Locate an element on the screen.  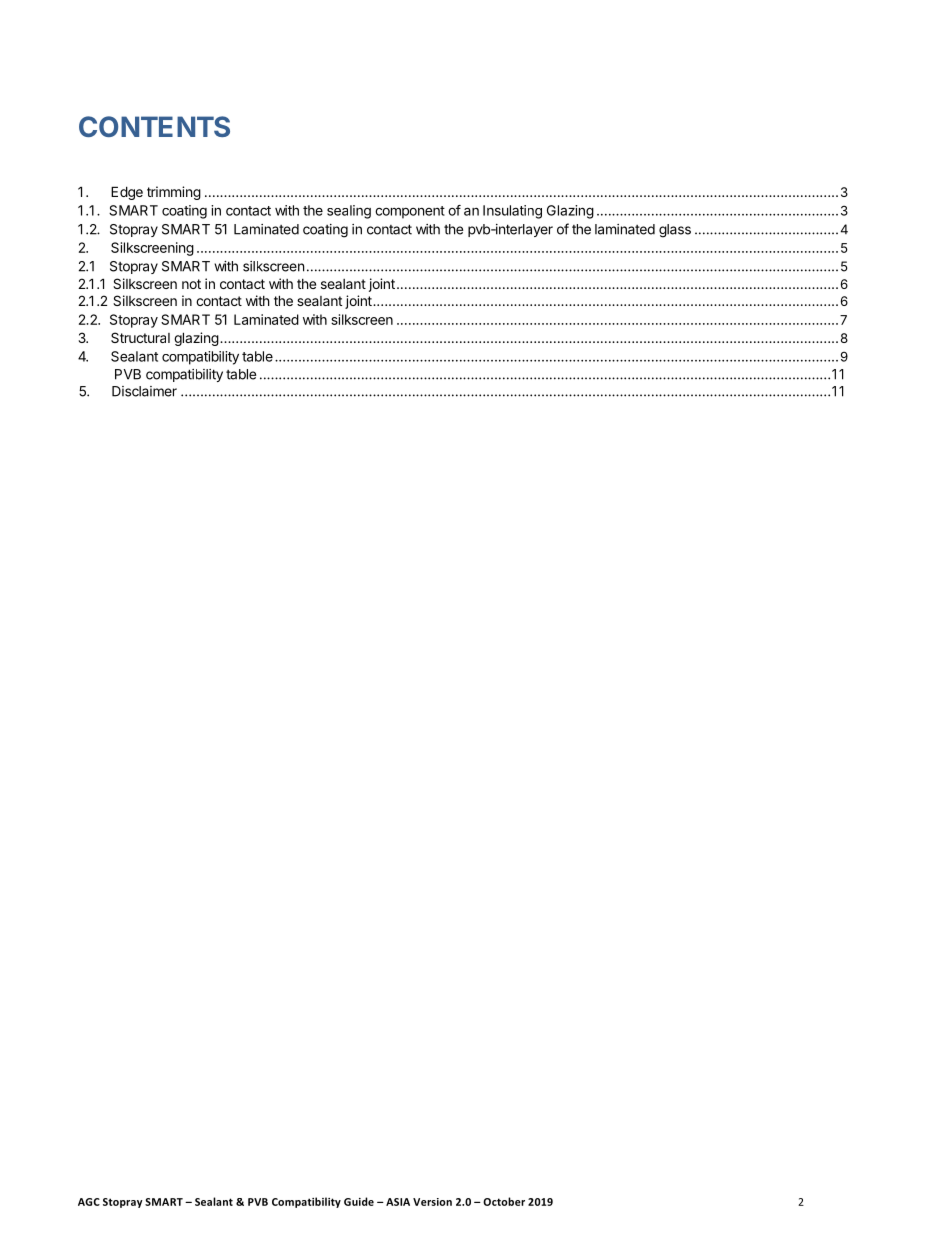
ASIA is located at coordinates (398, 1202).
